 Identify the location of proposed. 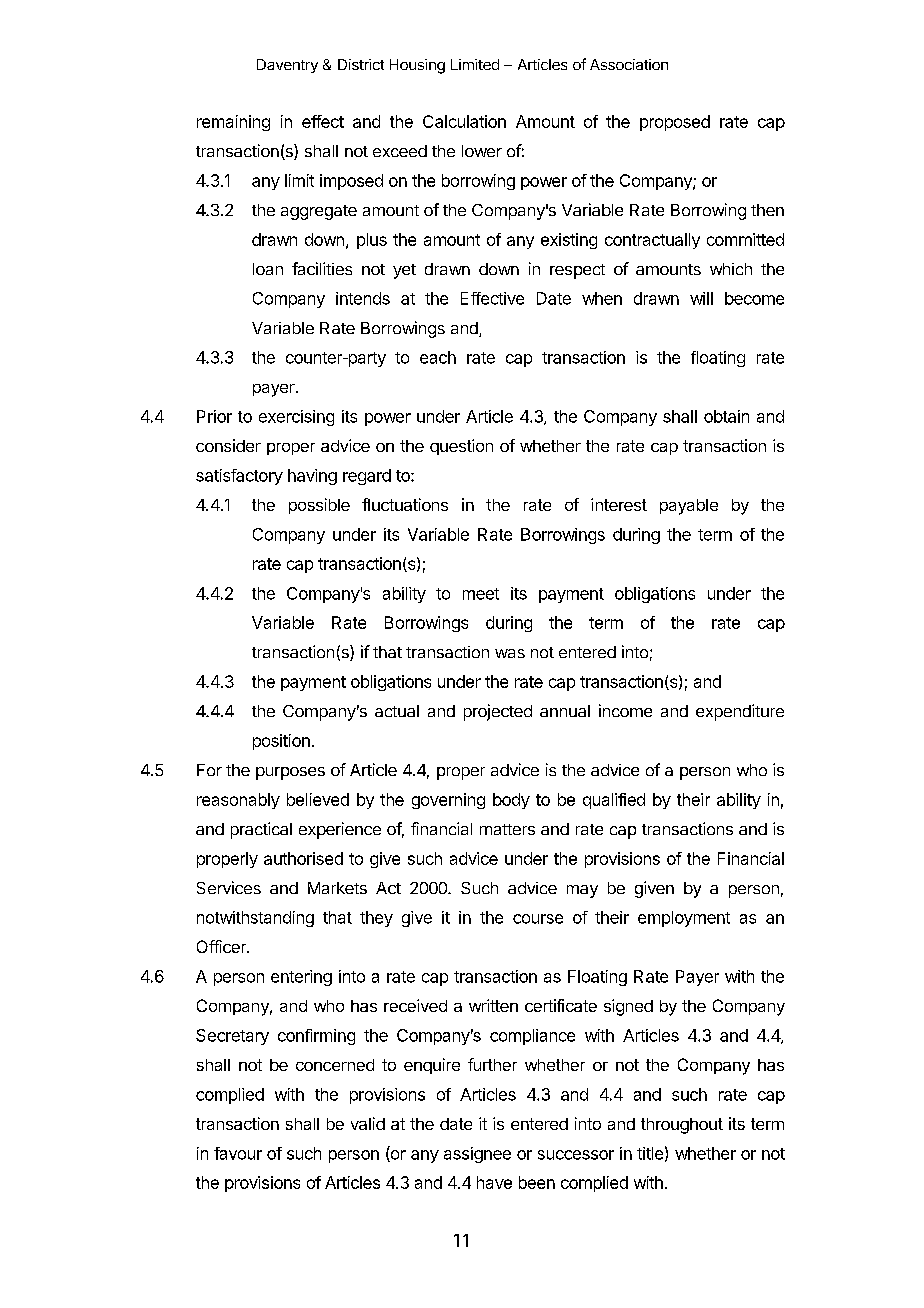
(675, 123).
